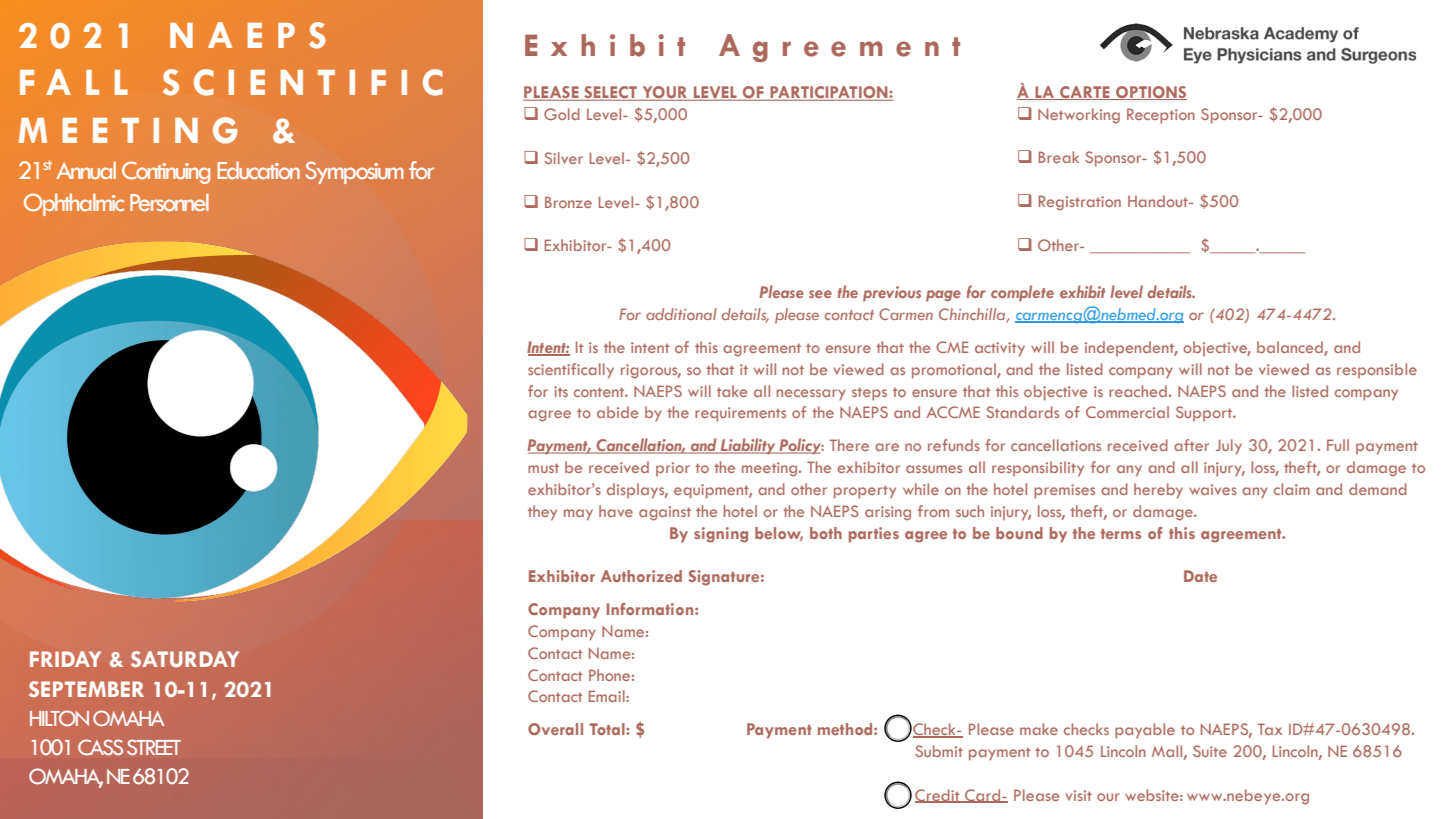 This image has width=1456, height=819. Describe the element at coordinates (259, 170) in the image. I see `Education` at that location.
